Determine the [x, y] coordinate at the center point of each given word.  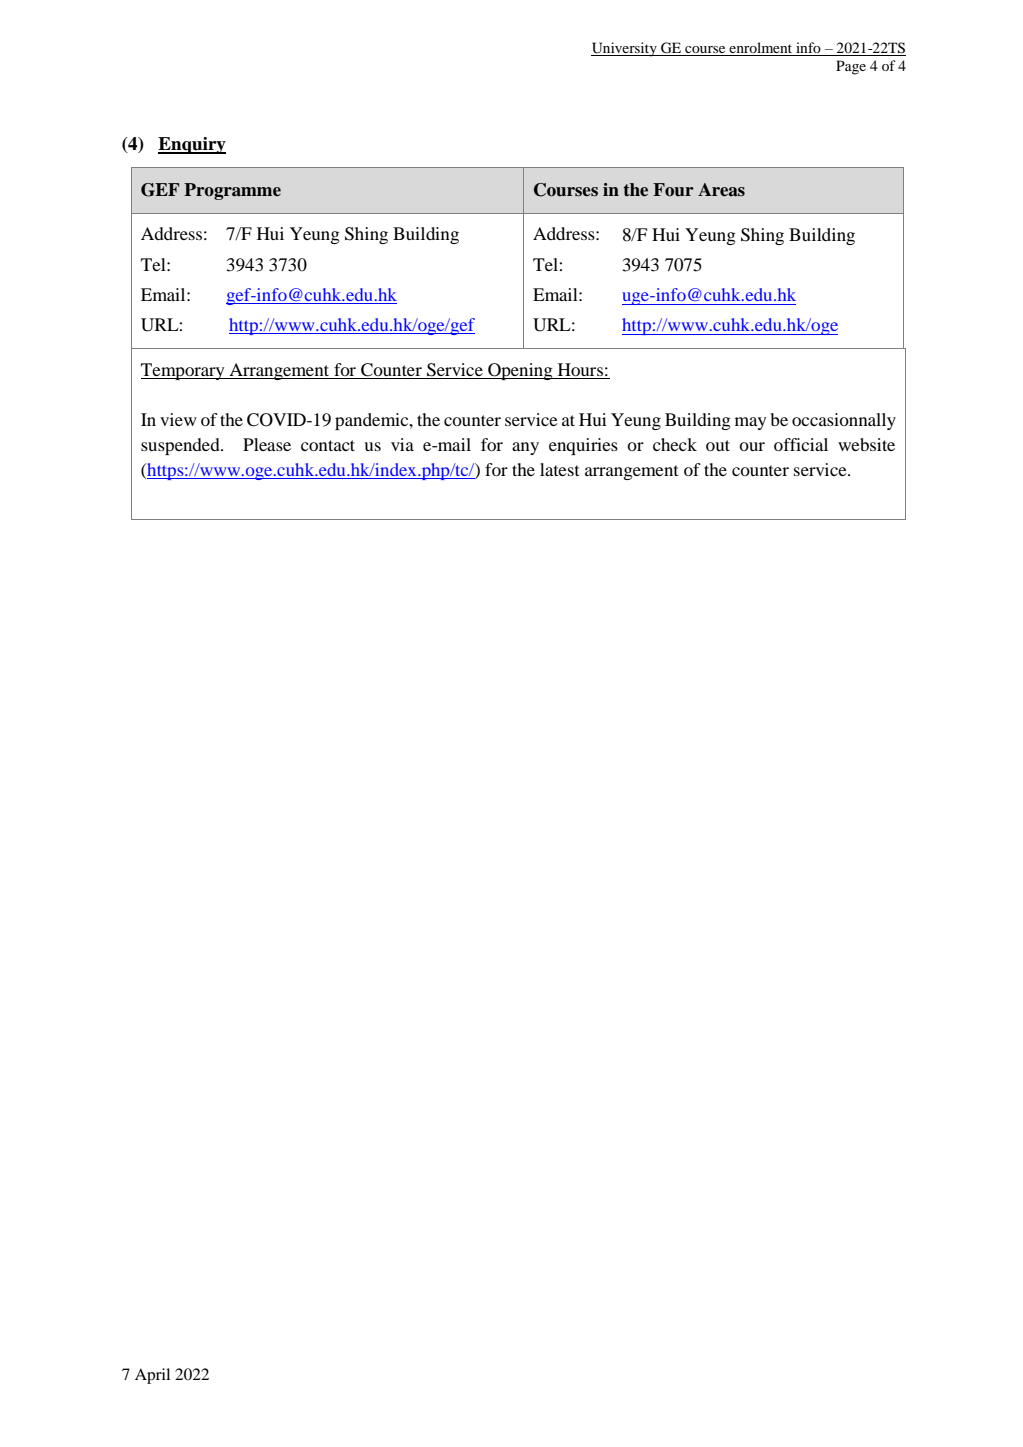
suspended [181, 446]
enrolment [761, 49]
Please [267, 444]
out [718, 445]
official [801, 444]
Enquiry [192, 145]
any [525, 448]
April [152, 1376]
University [625, 49]
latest [559, 469]
